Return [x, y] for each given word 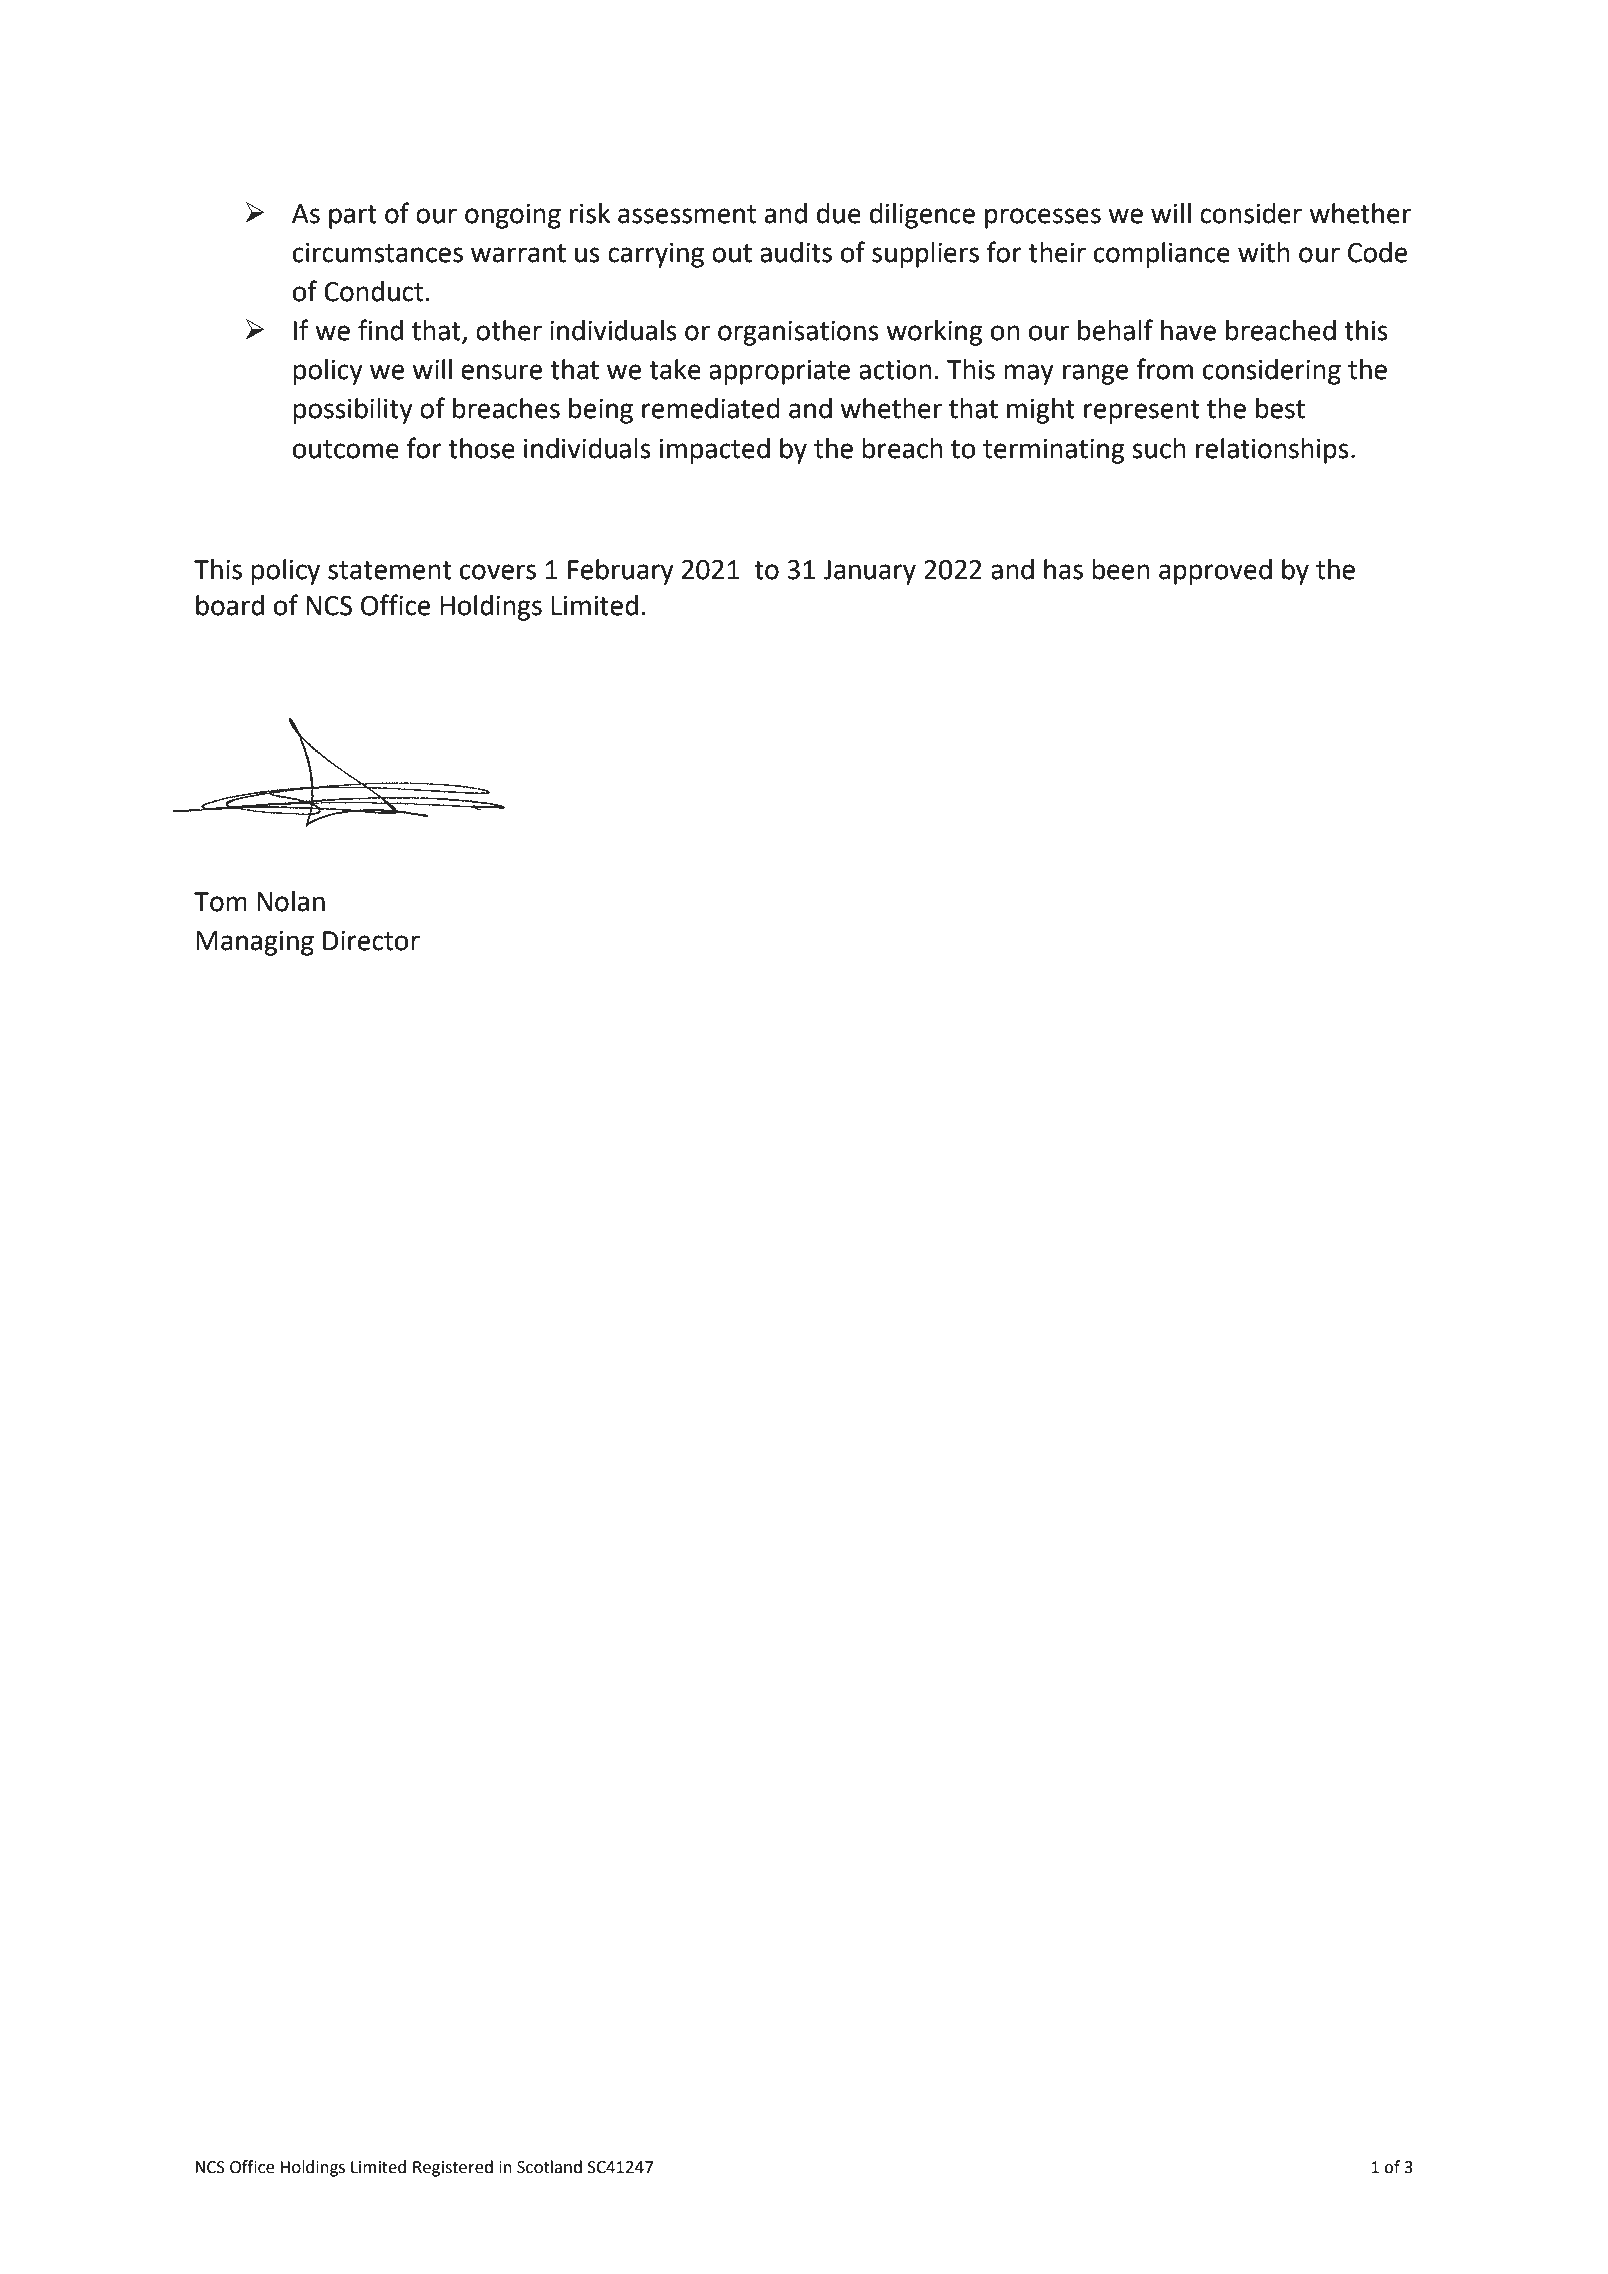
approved [1215, 572]
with [1264, 252]
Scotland [549, 2167]
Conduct [373, 291]
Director [371, 941]
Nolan [291, 901]
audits [796, 252]
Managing [255, 943]
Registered [453, 2168]
